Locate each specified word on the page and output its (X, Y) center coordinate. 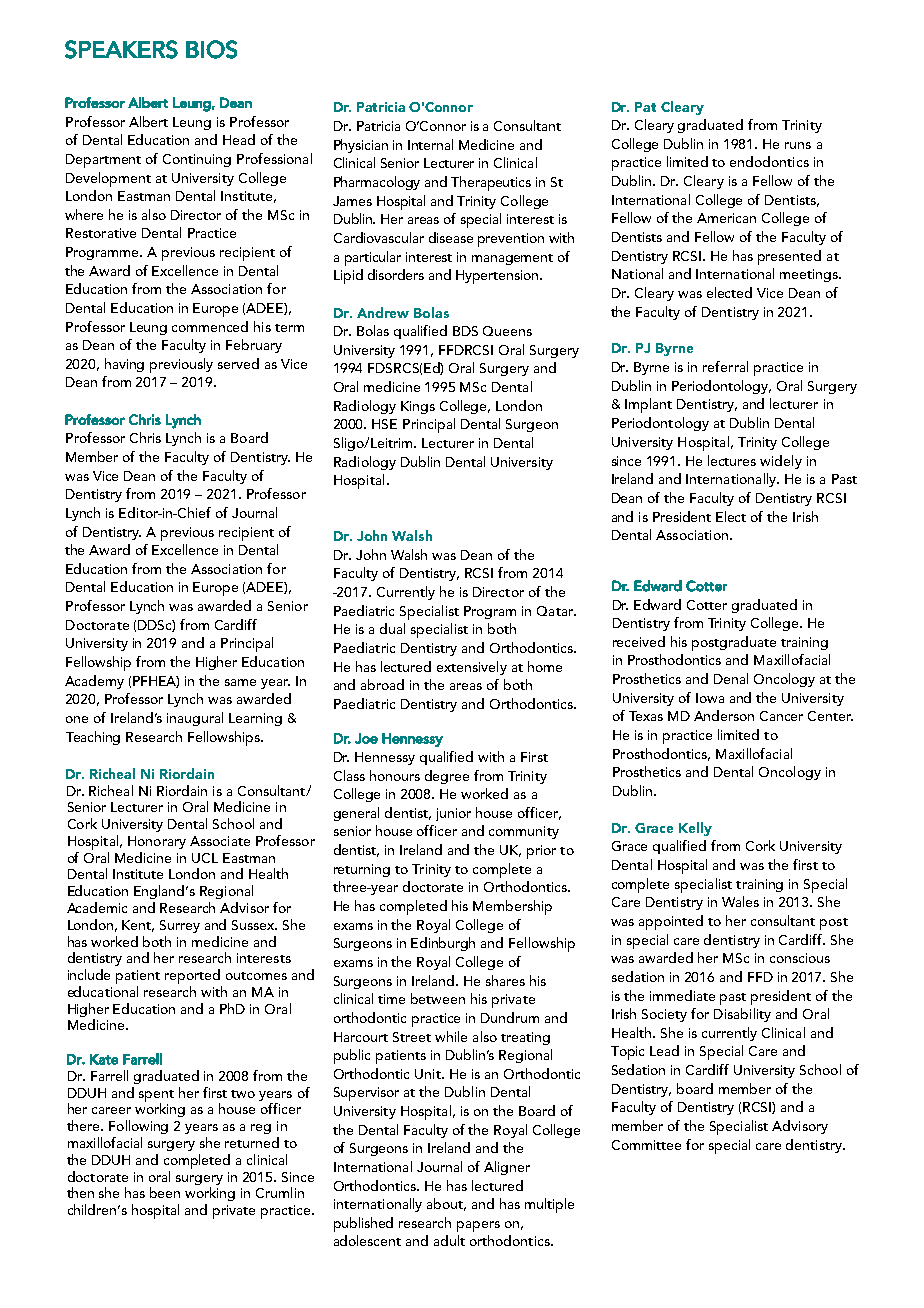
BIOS (211, 49)
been (165, 1192)
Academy (94, 682)
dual (392, 628)
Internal (430, 144)
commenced (210, 326)
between (438, 998)
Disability (742, 1015)
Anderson (724, 715)
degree (447, 777)
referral (725, 366)
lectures (732, 460)
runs (798, 145)
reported (192, 976)
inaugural (195, 719)
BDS (465, 331)
